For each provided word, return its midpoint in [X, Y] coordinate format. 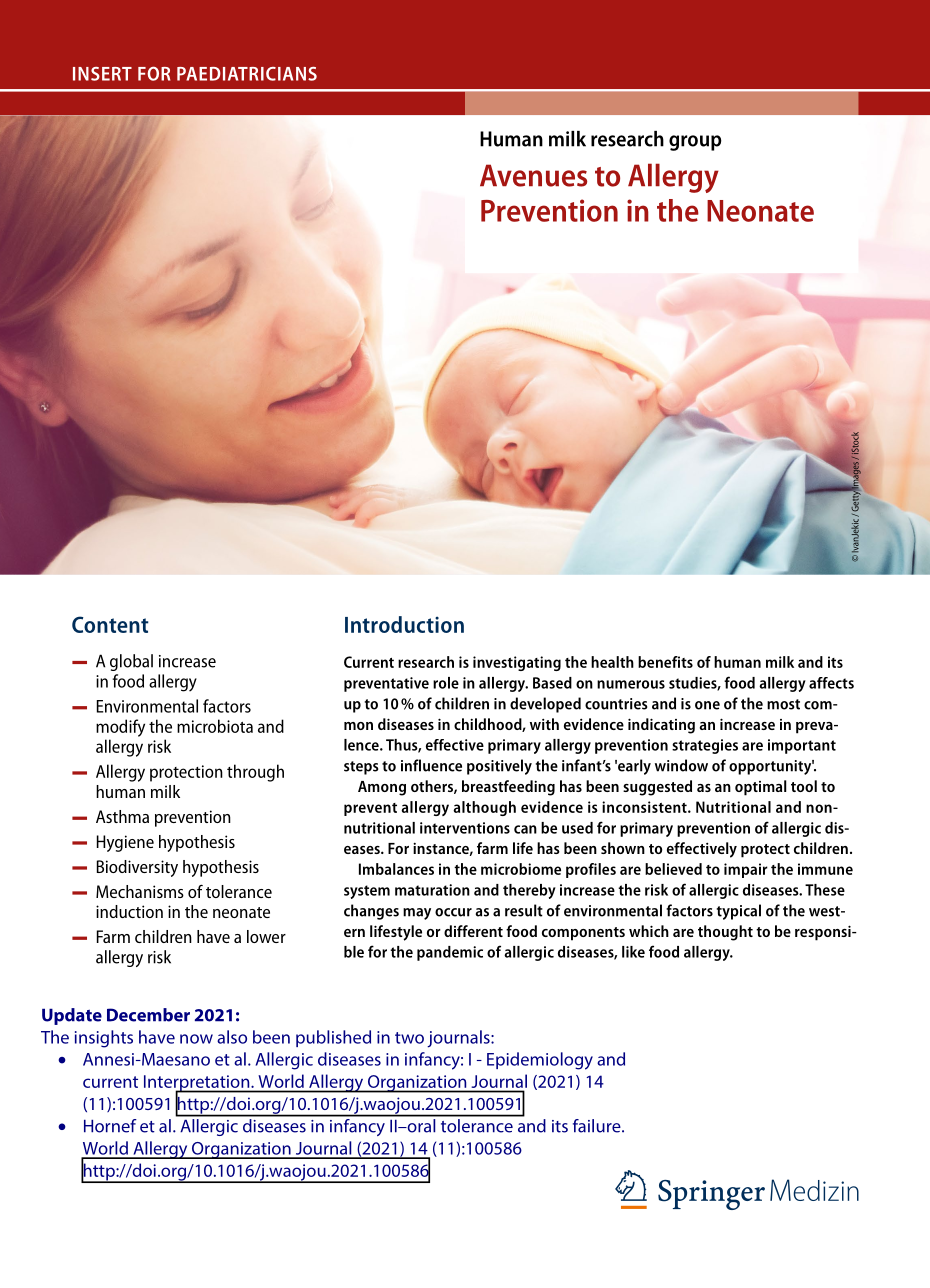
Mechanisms [140, 891]
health [612, 662]
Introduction [404, 624]
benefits [665, 662]
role [446, 683]
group [695, 143]
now [196, 1039]
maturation [432, 890]
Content [110, 624]
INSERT [102, 74]
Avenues [533, 175]
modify [120, 728]
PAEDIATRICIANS [247, 74]
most [783, 704]
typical [739, 912]
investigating [517, 663]
